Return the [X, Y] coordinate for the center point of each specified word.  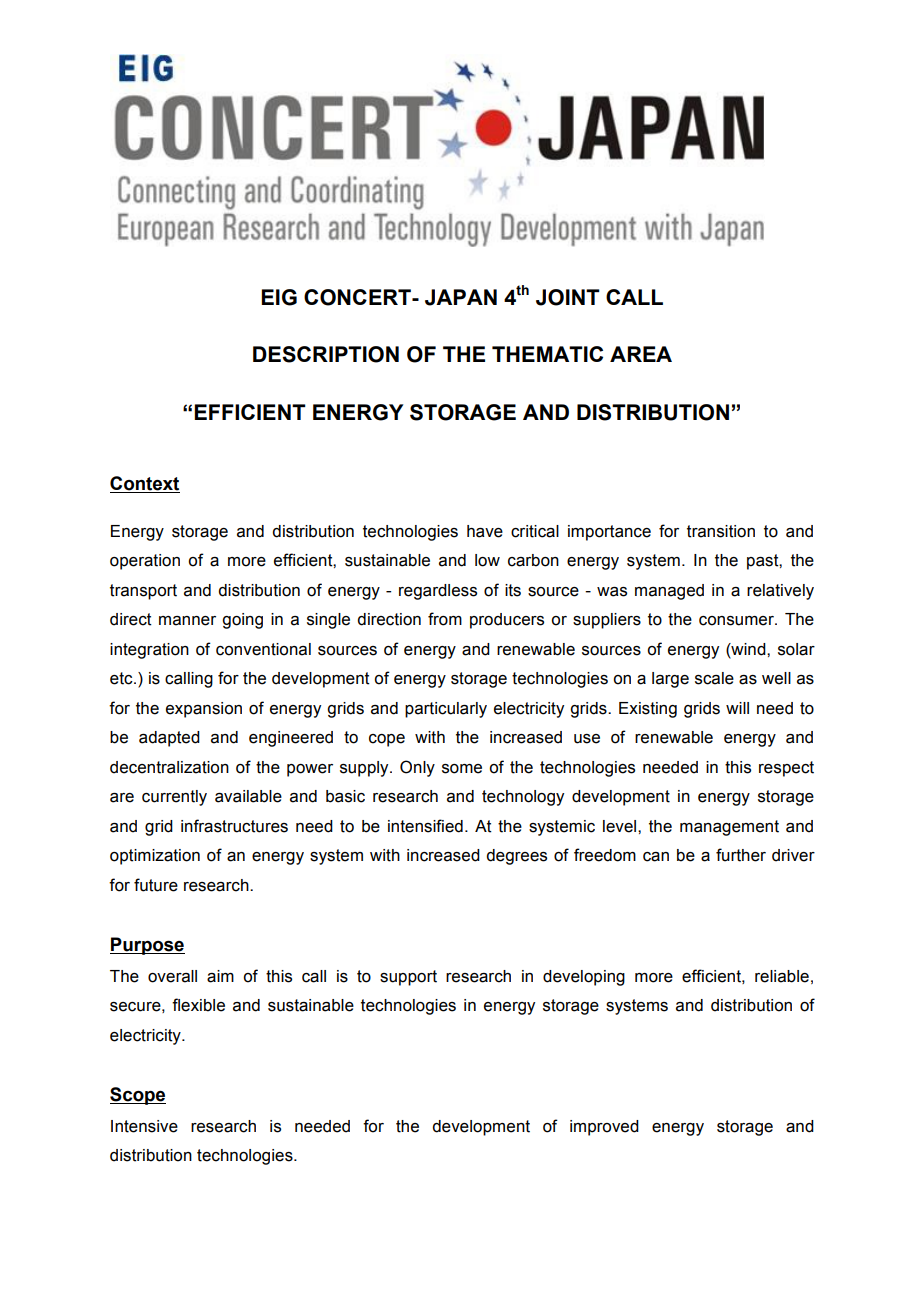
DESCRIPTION [326, 354]
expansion [204, 710]
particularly [446, 710]
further [741, 855]
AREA [641, 354]
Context [145, 484]
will [737, 708]
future [156, 885]
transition [721, 531]
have [485, 531]
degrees [516, 857]
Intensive [144, 1126]
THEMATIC [547, 354]
